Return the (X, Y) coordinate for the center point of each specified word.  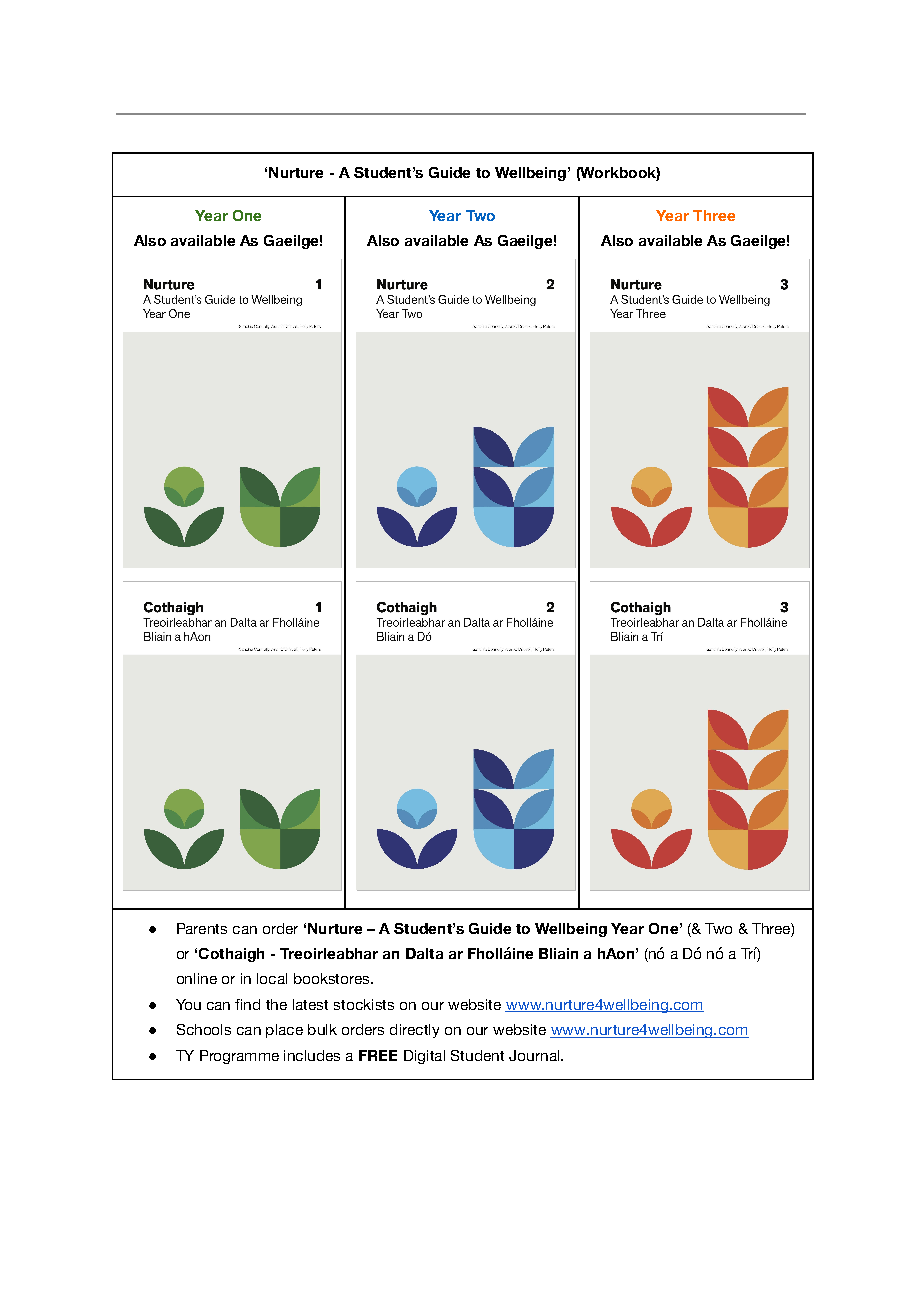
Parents (202, 928)
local (272, 978)
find (247, 1004)
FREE (378, 1055)
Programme (239, 1057)
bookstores (333, 978)
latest (310, 1004)
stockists (364, 1004)
